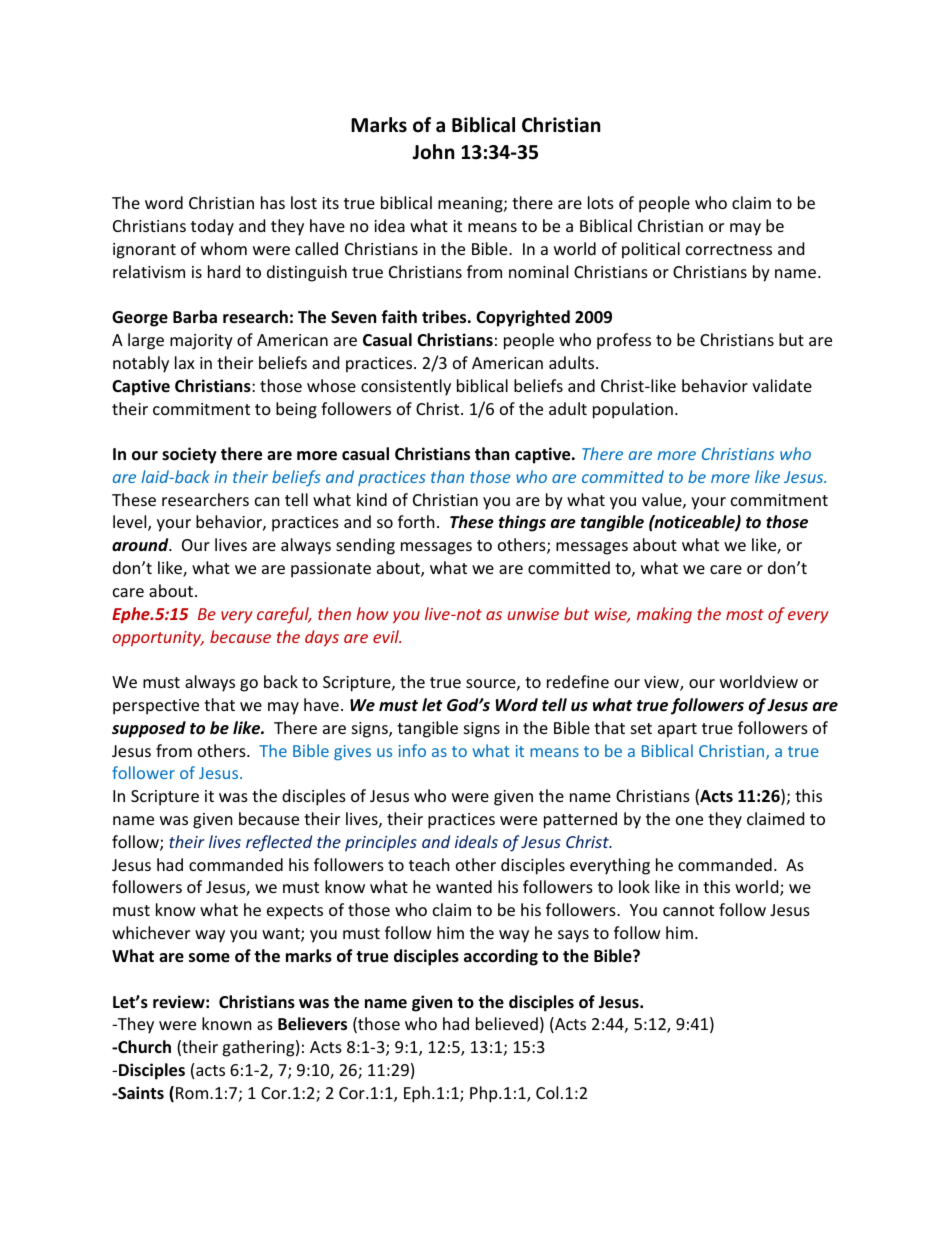 The height and width of the screenshot is (1233, 952). I want to click on lots, so click(601, 202).
